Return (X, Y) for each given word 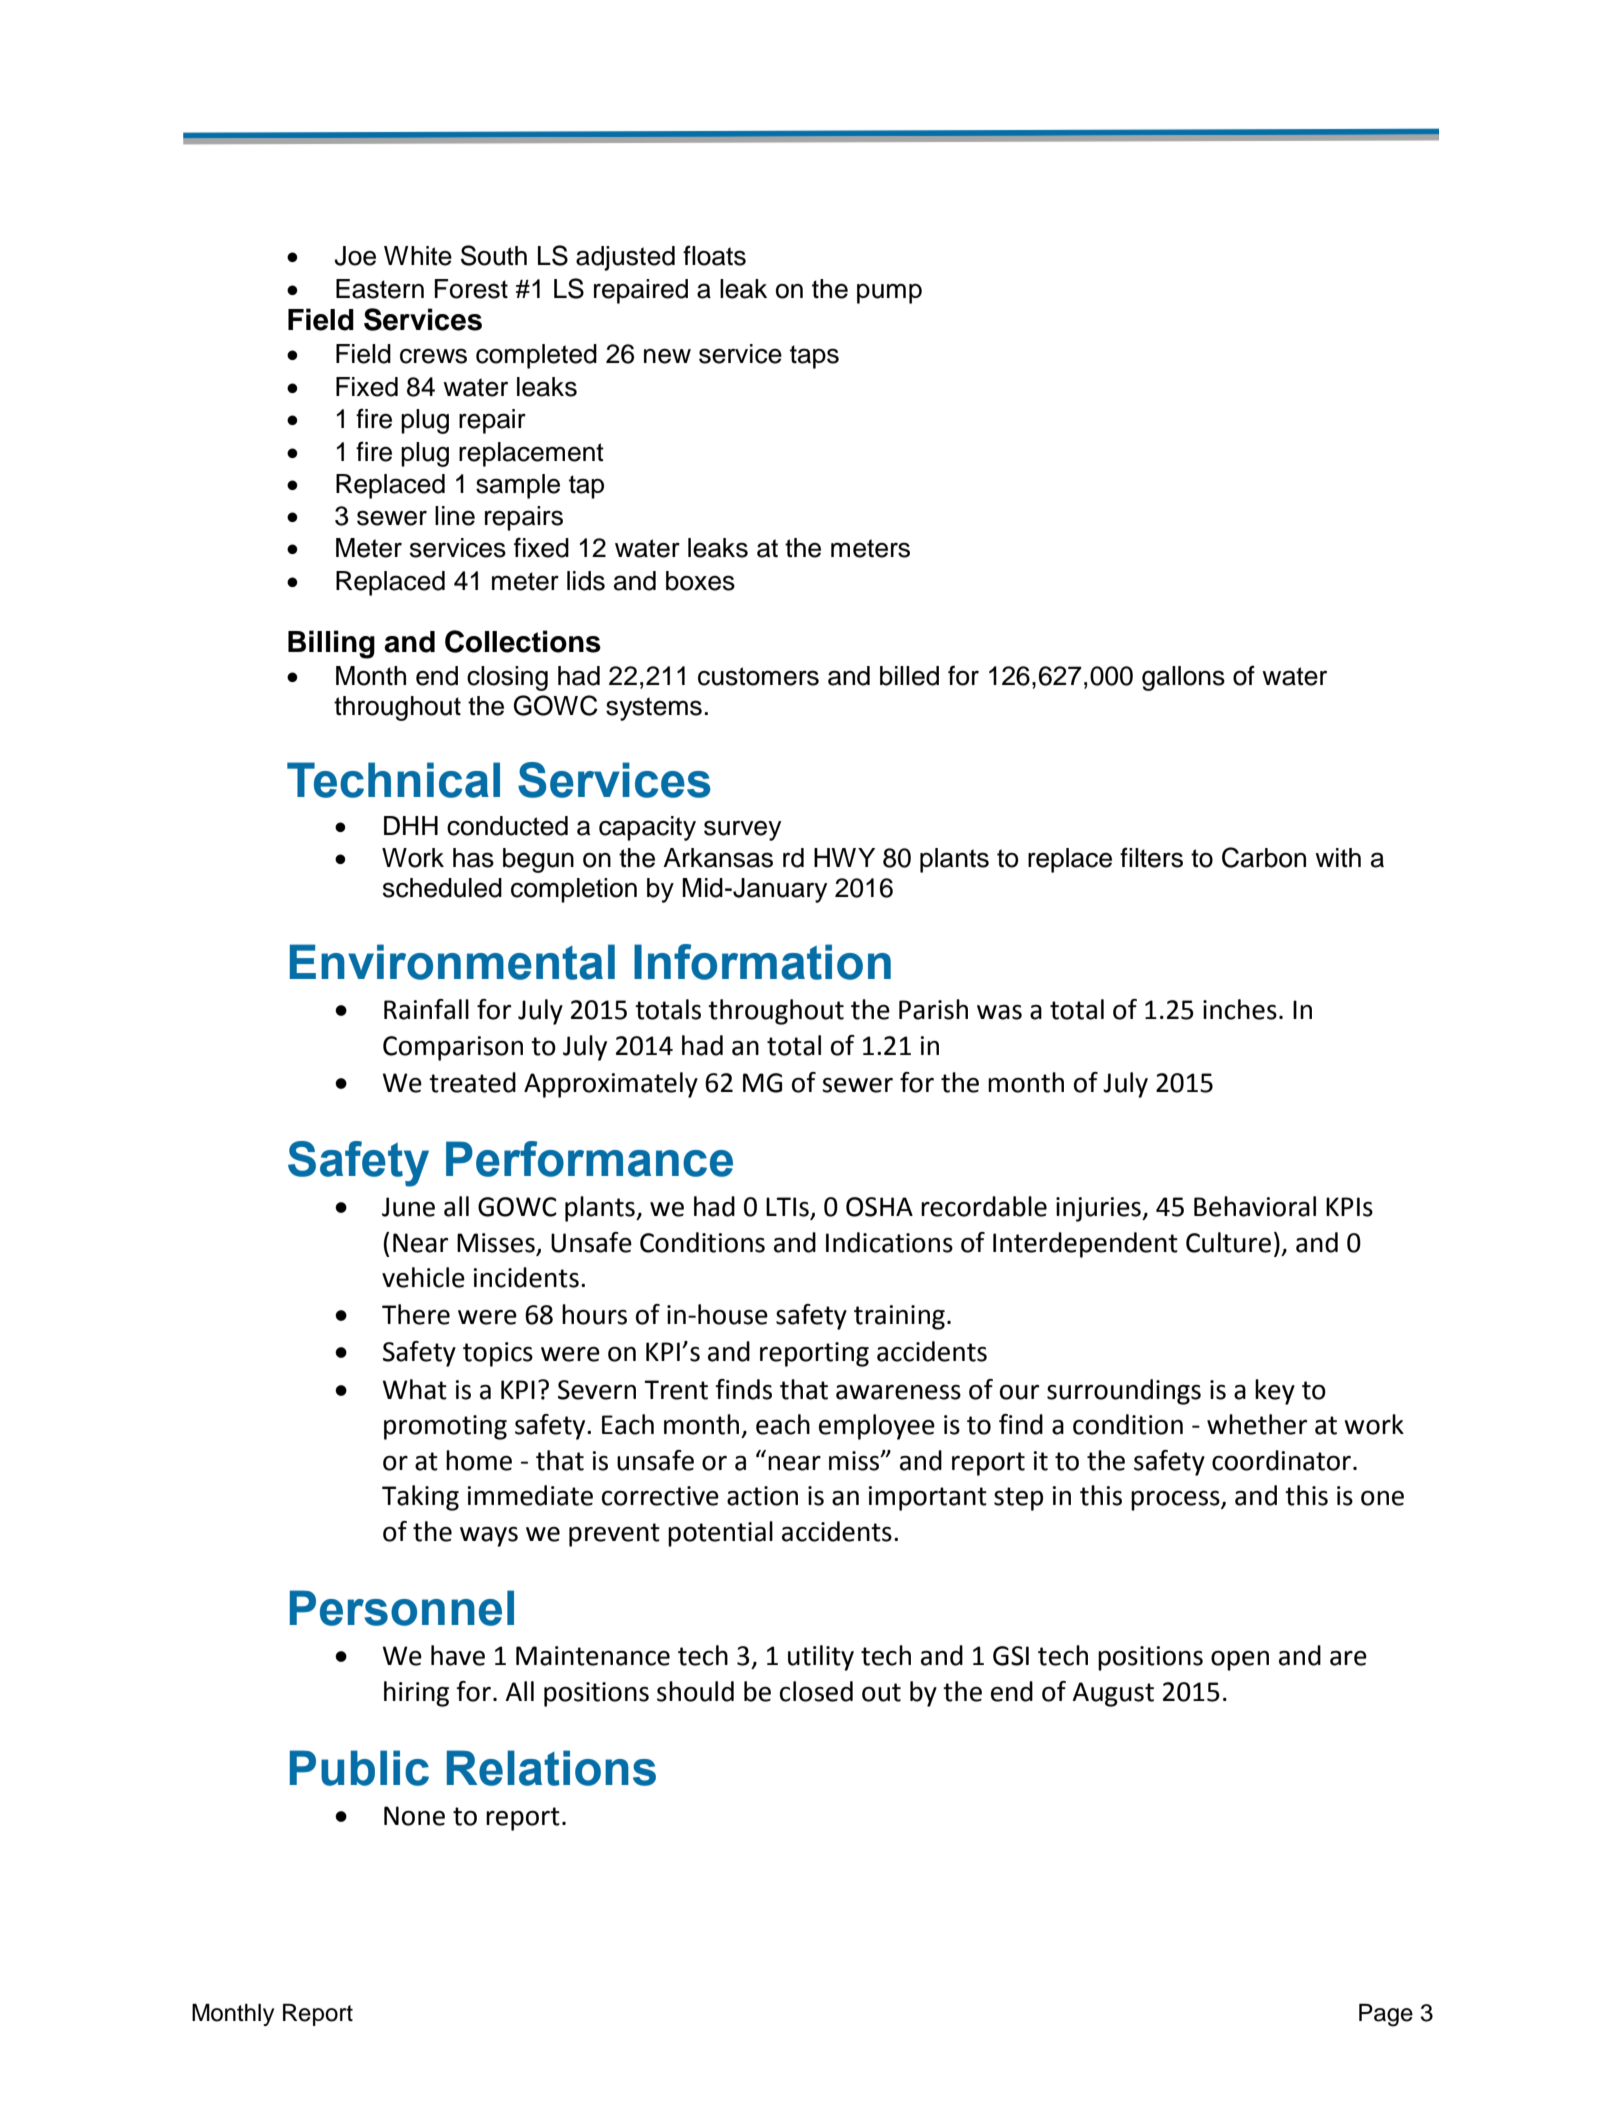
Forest (471, 289)
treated (472, 1082)
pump (889, 293)
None (414, 1816)
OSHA (879, 1207)
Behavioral (1255, 1206)
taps (814, 357)
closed (816, 1691)
